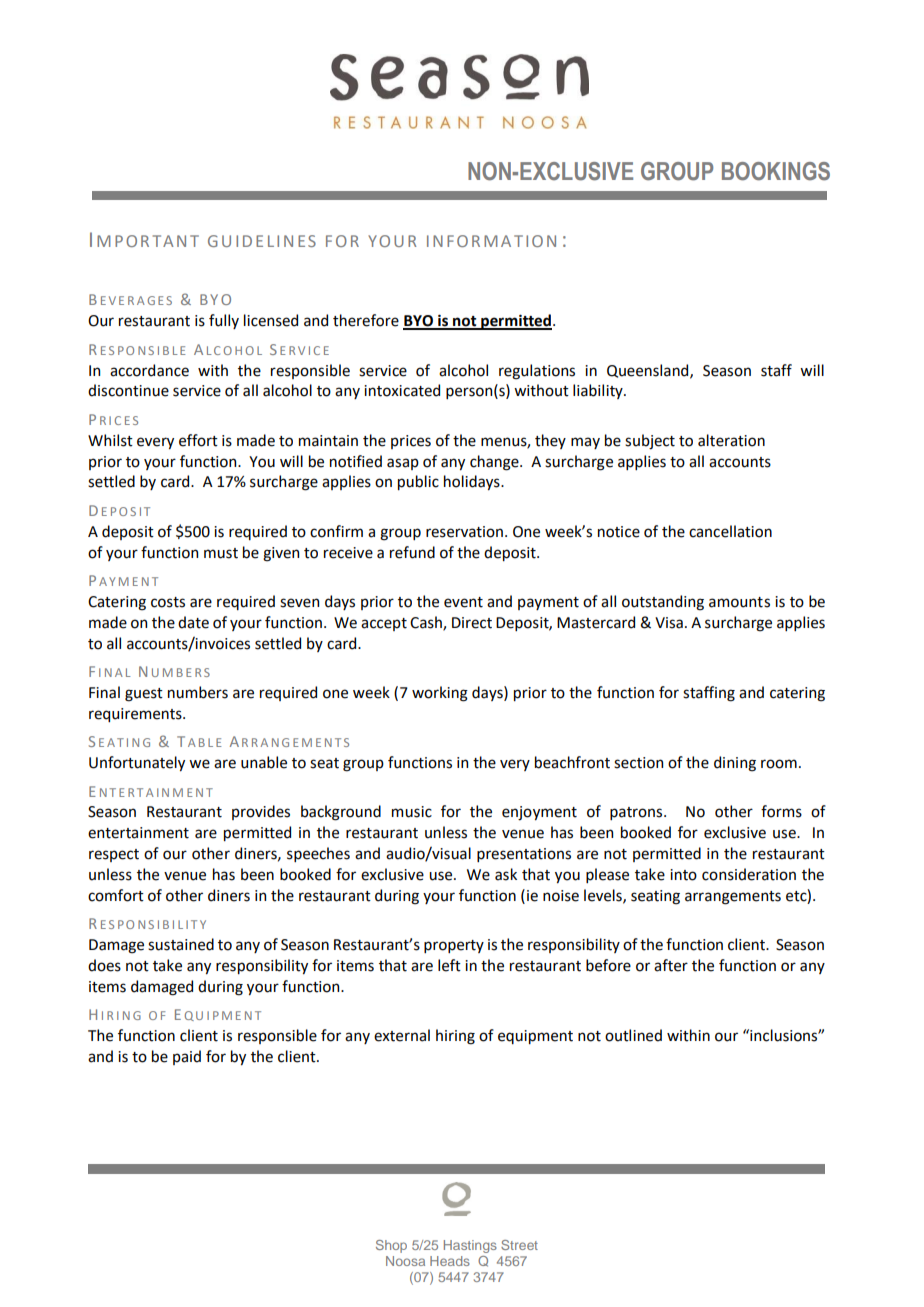 This page has width=924, height=1307. I want to click on numbers, so click(198, 692).
